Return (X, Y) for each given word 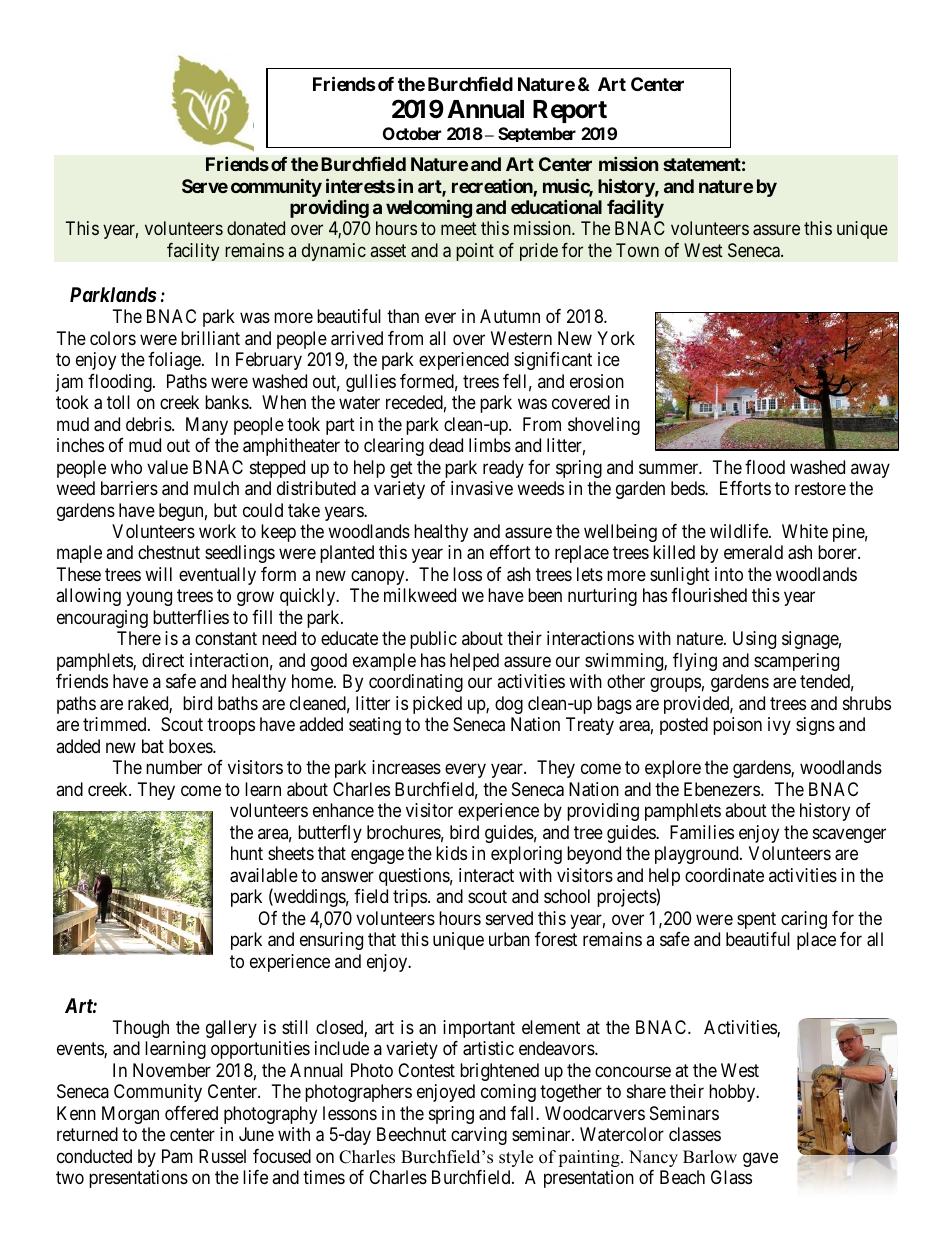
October (412, 133)
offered (191, 1113)
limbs (490, 445)
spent (756, 920)
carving (479, 1136)
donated (256, 228)
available (264, 875)
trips (410, 898)
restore (820, 488)
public (433, 640)
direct (163, 660)
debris (149, 424)
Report (570, 111)
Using (754, 640)
